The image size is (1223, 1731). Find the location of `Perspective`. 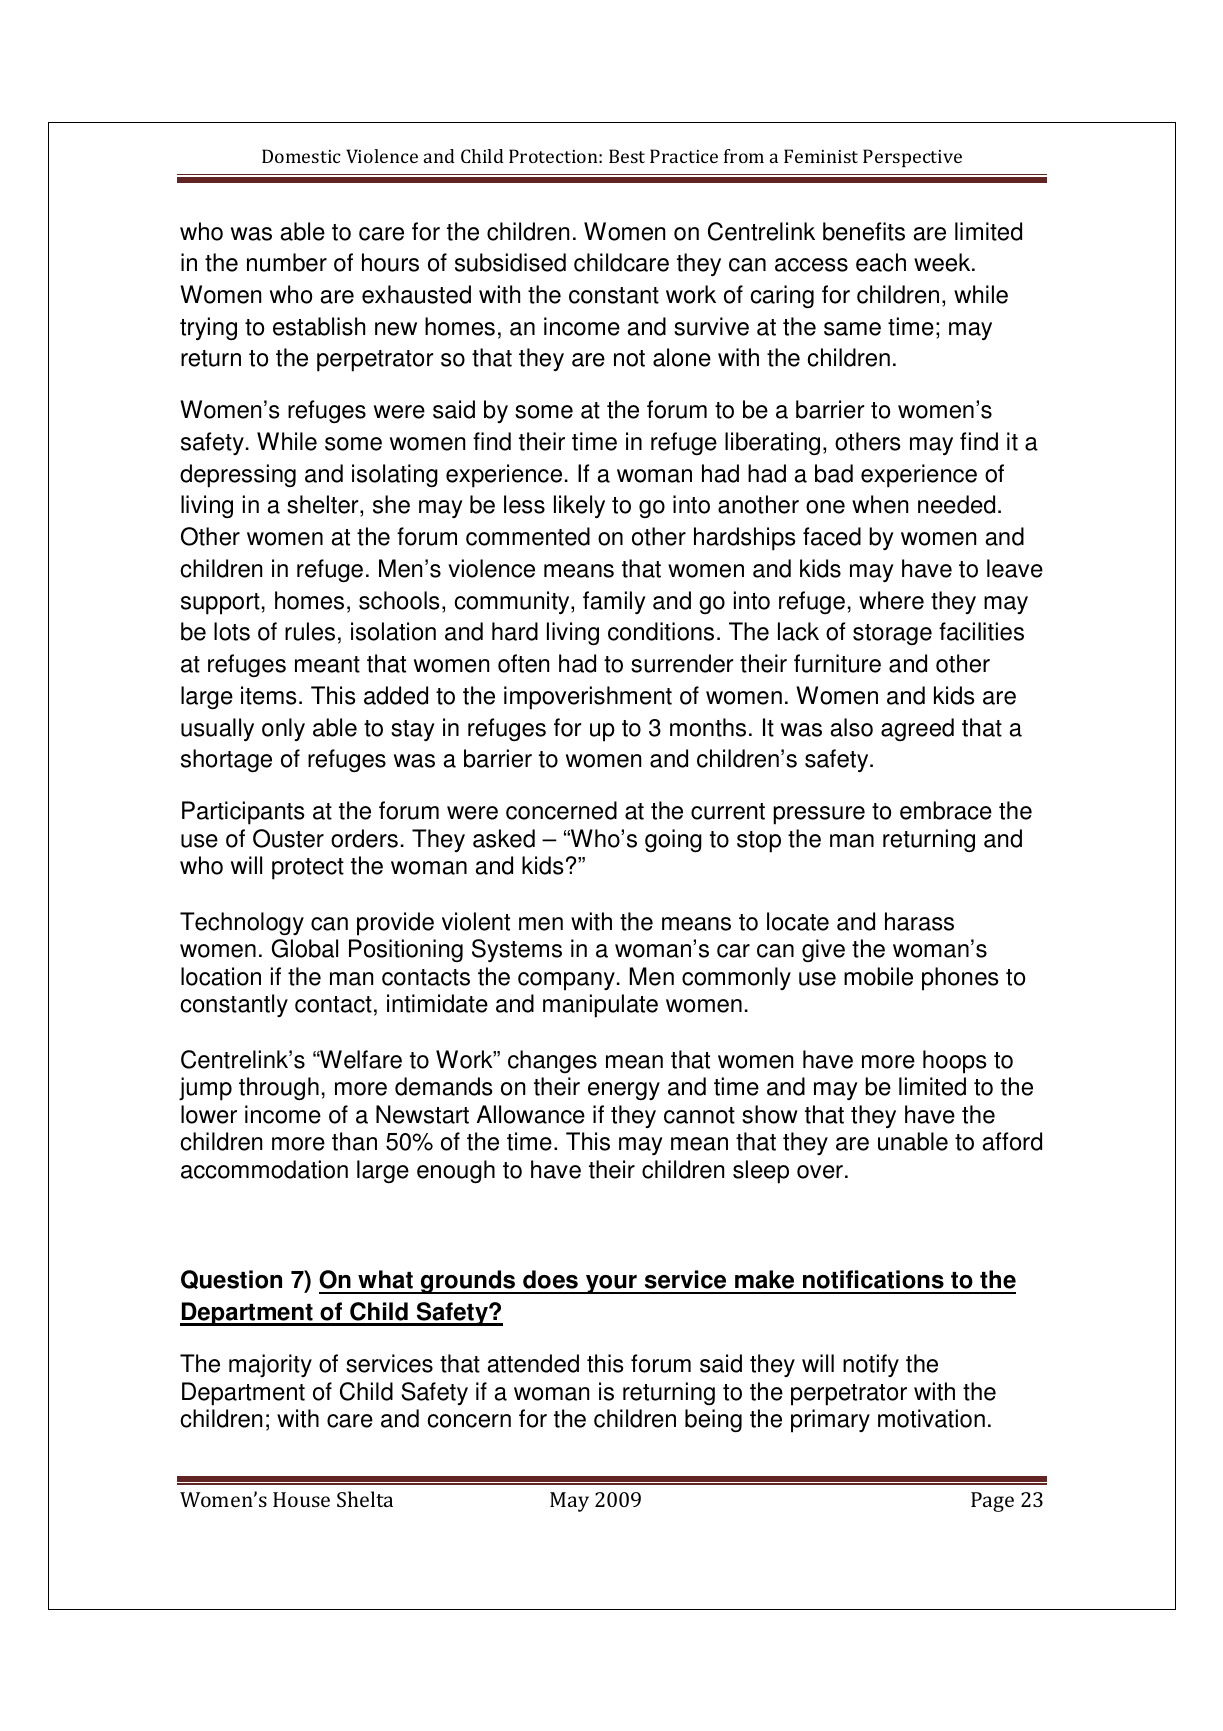

Perspective is located at coordinates (912, 158).
